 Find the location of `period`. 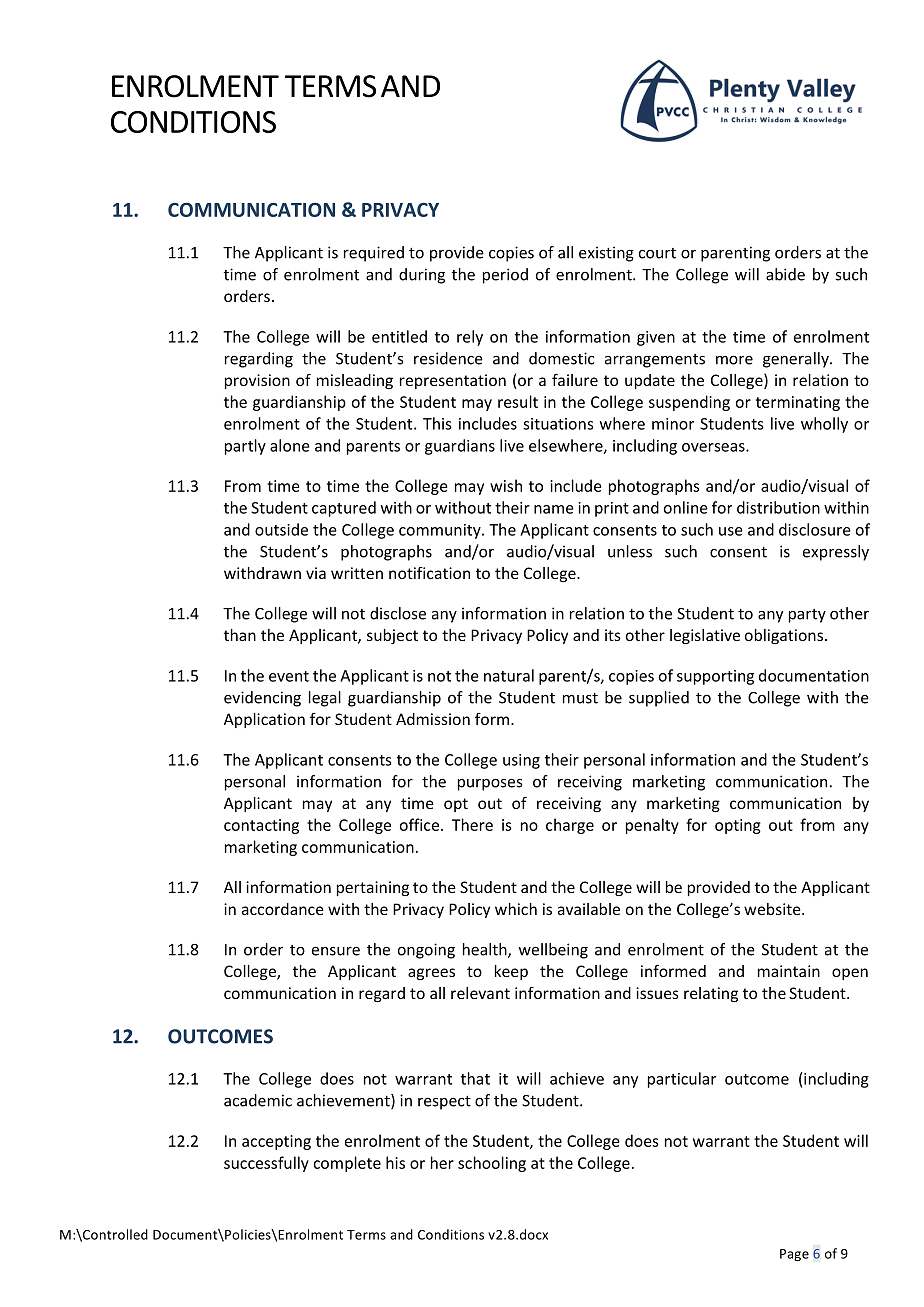

period is located at coordinates (505, 276).
